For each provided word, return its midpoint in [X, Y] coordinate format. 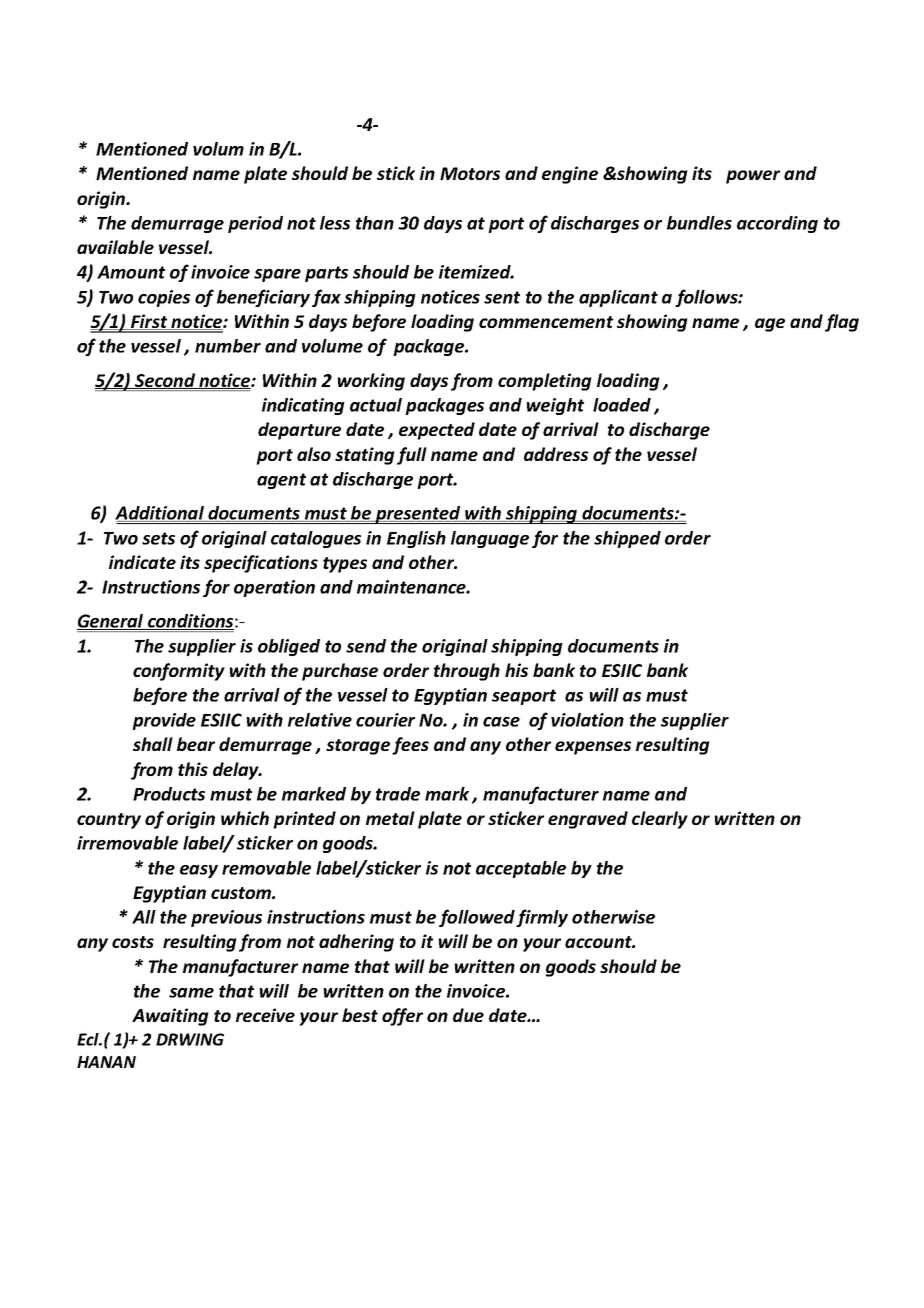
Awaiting [170, 1017]
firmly [542, 918]
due [468, 1015]
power [753, 177]
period [255, 224]
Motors [470, 173]
